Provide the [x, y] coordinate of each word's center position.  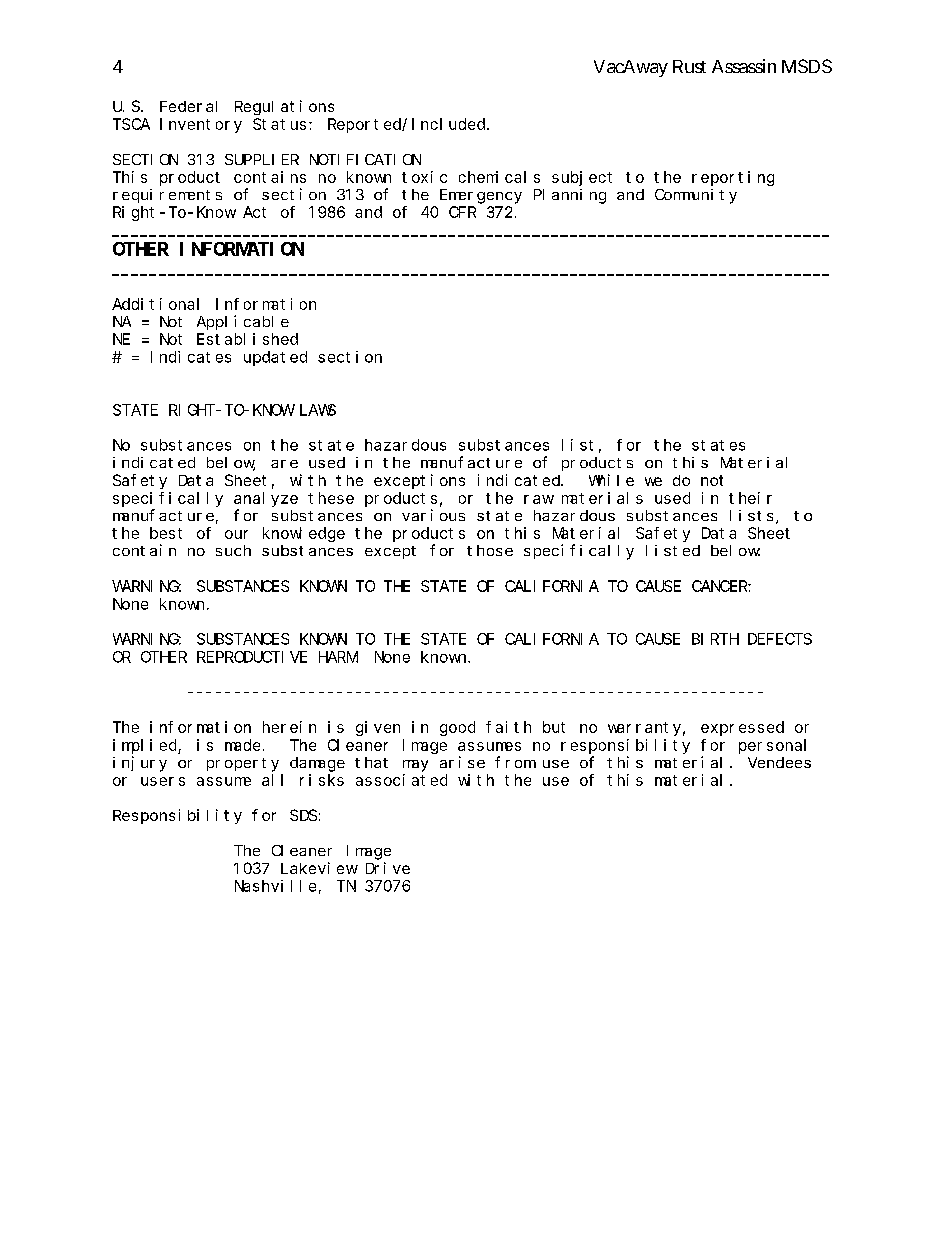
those [490, 550]
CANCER [720, 586]
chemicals [499, 177]
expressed [742, 728]
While [611, 480]
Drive [388, 868]
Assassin [744, 66]
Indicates [191, 357]
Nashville [275, 886]
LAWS [318, 410]
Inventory [201, 125]
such [233, 550]
